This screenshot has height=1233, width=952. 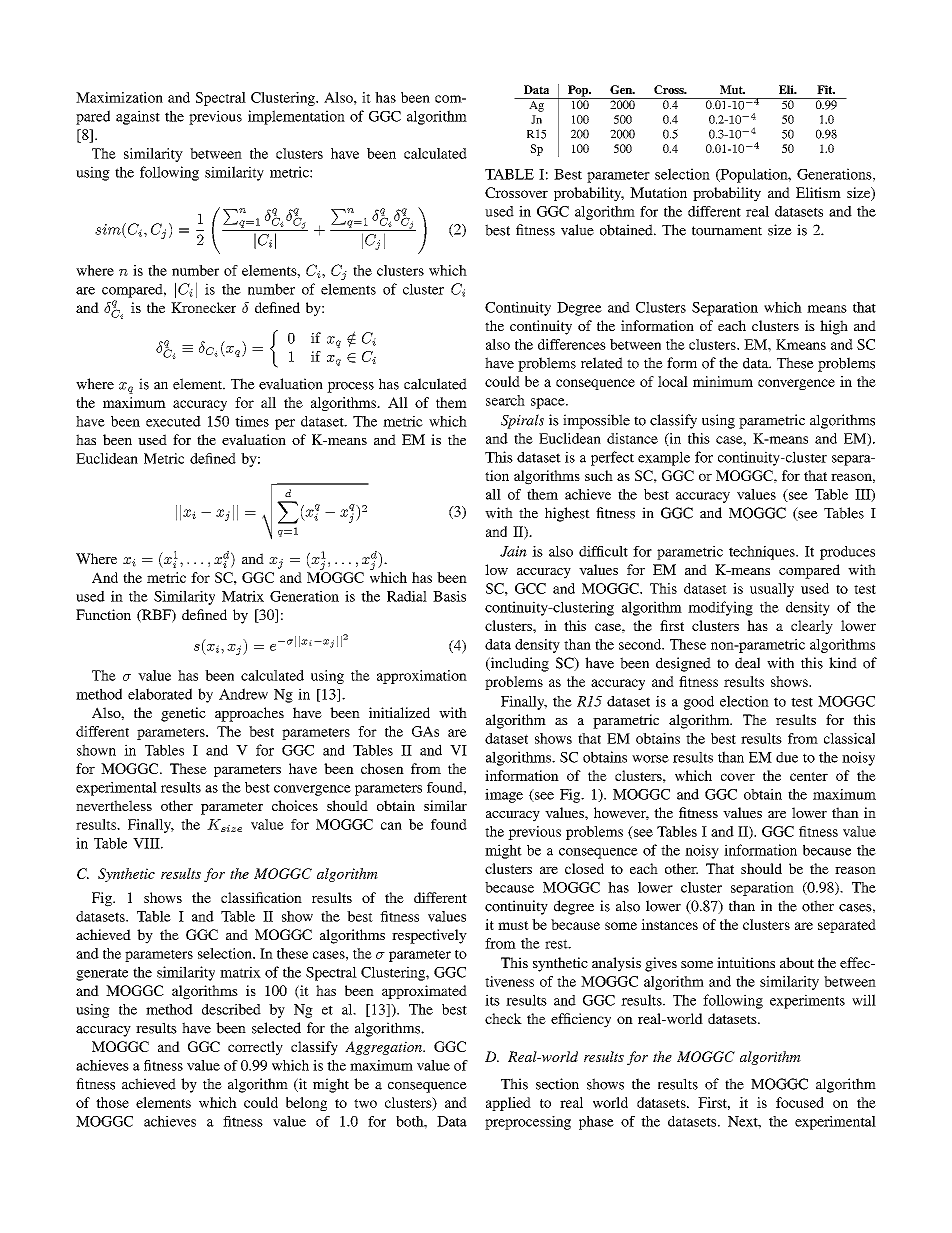 What do you see at coordinates (112, 1102) in the screenshot?
I see `those` at bounding box center [112, 1102].
